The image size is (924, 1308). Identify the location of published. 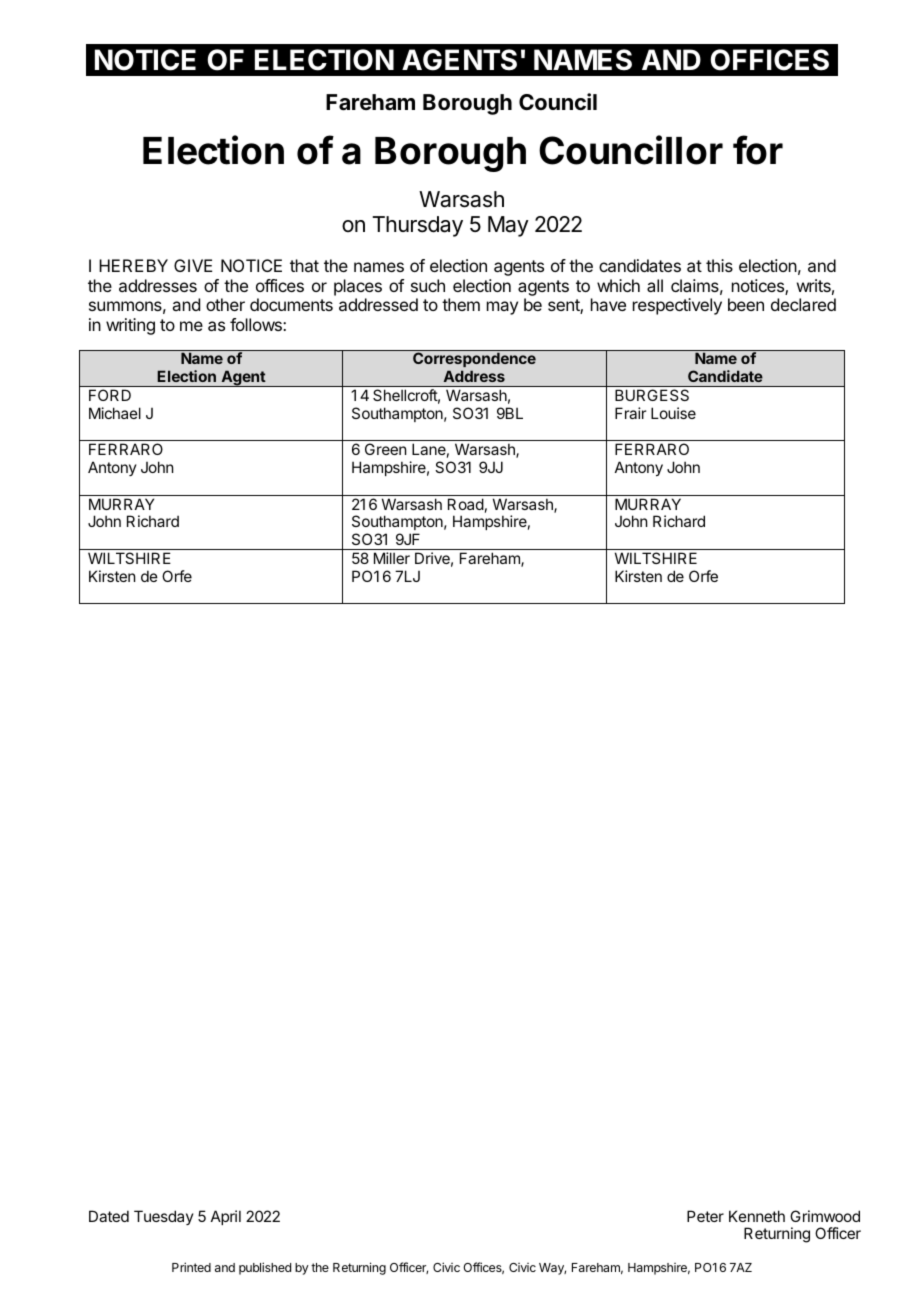
(265, 1268).
